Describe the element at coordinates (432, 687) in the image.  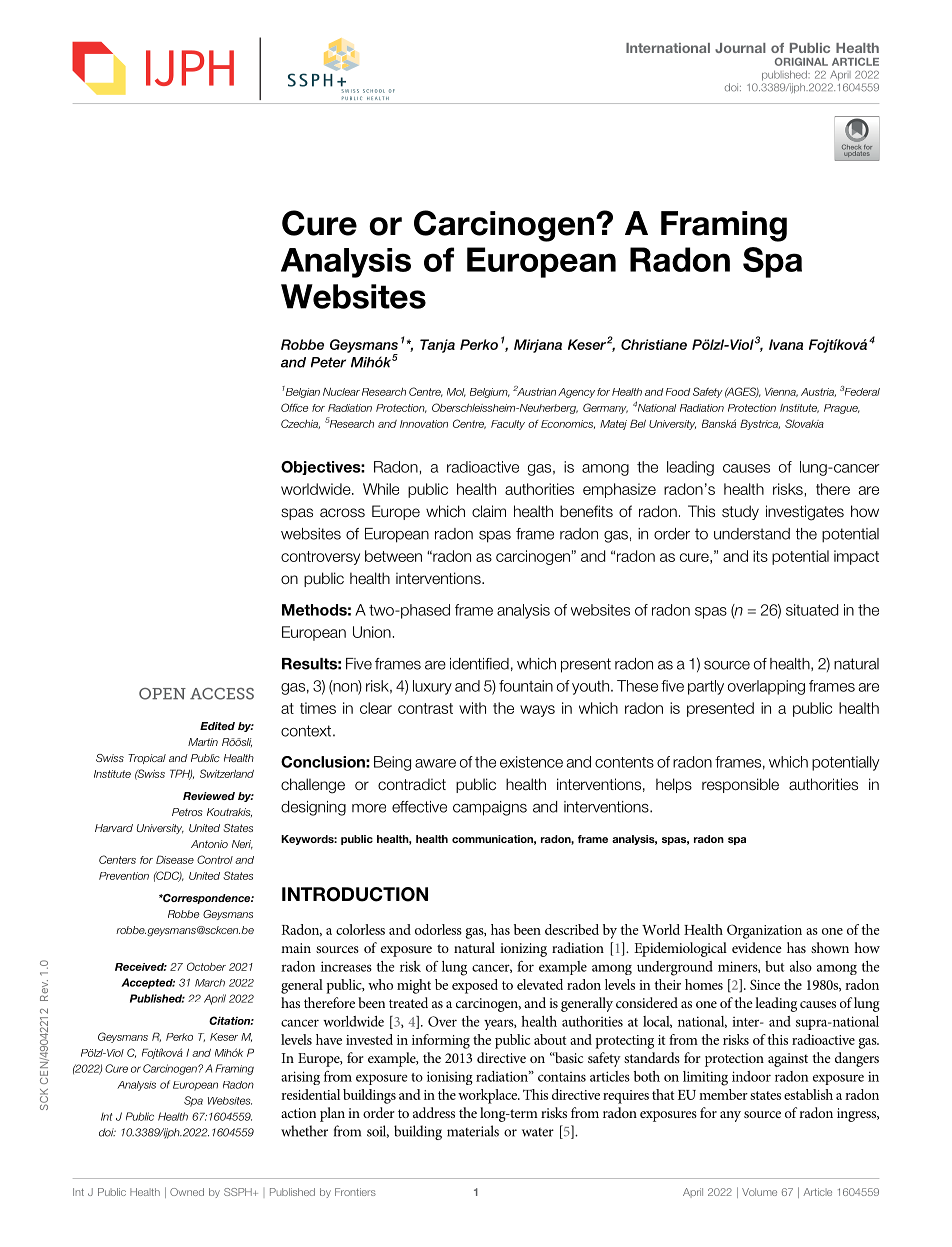
I see `luxury` at that location.
